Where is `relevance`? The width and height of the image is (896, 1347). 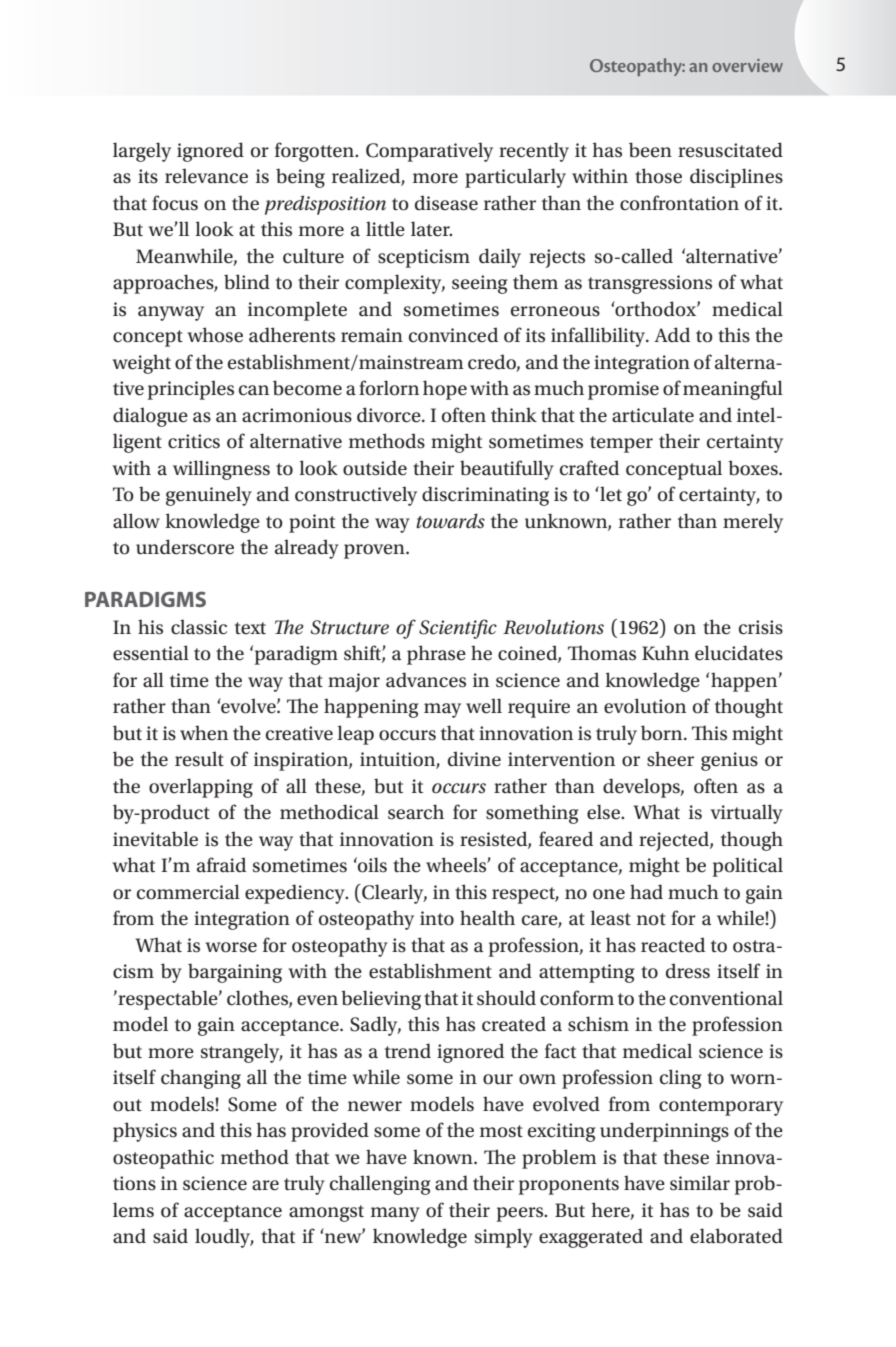
relevance is located at coordinates (206, 176).
